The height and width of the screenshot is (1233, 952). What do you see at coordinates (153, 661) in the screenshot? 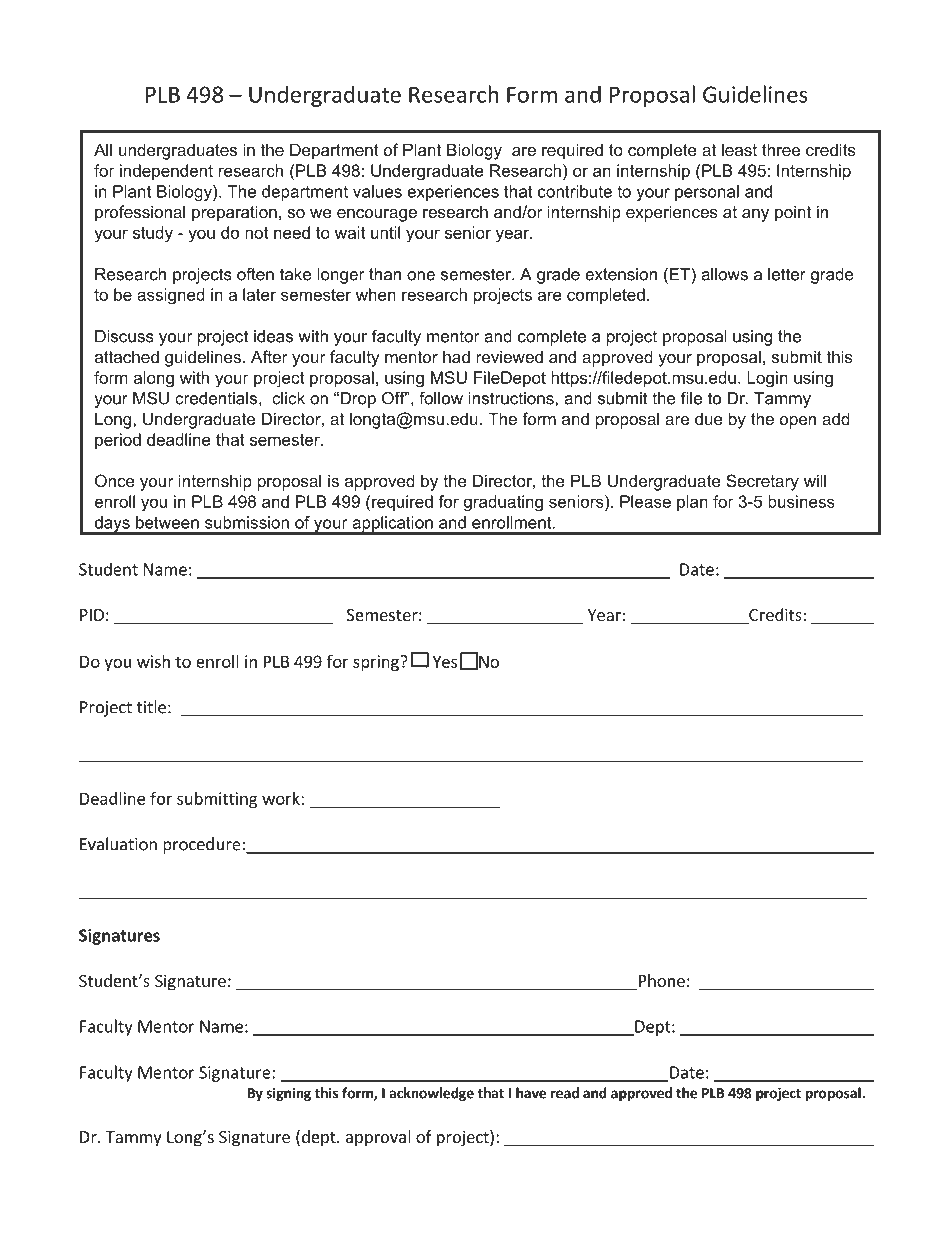
I see `wish` at bounding box center [153, 661].
